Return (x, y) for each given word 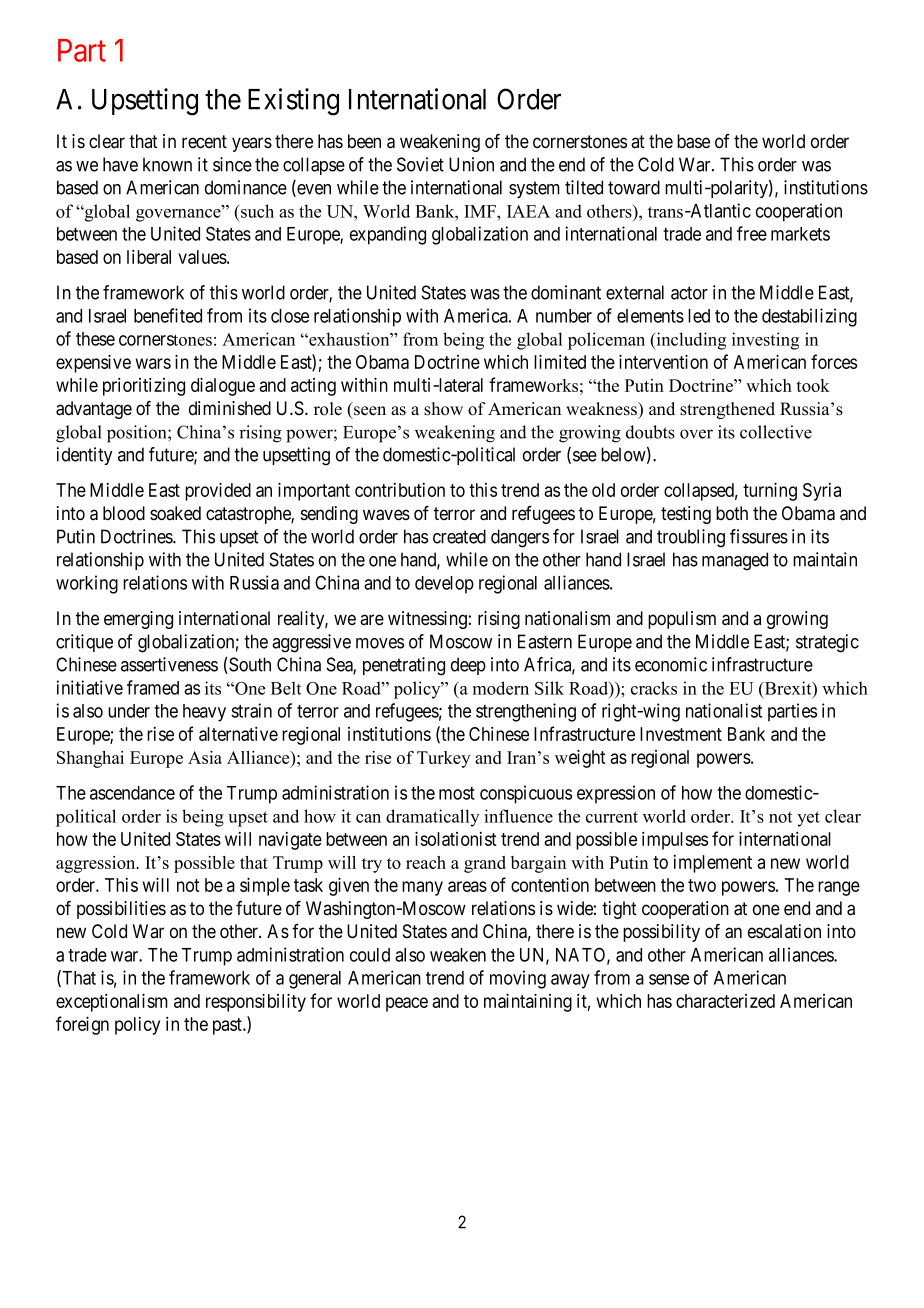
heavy (204, 713)
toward (634, 187)
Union (471, 164)
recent (204, 141)
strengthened (727, 410)
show (443, 409)
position (138, 434)
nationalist (724, 710)
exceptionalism (112, 1002)
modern (501, 688)
